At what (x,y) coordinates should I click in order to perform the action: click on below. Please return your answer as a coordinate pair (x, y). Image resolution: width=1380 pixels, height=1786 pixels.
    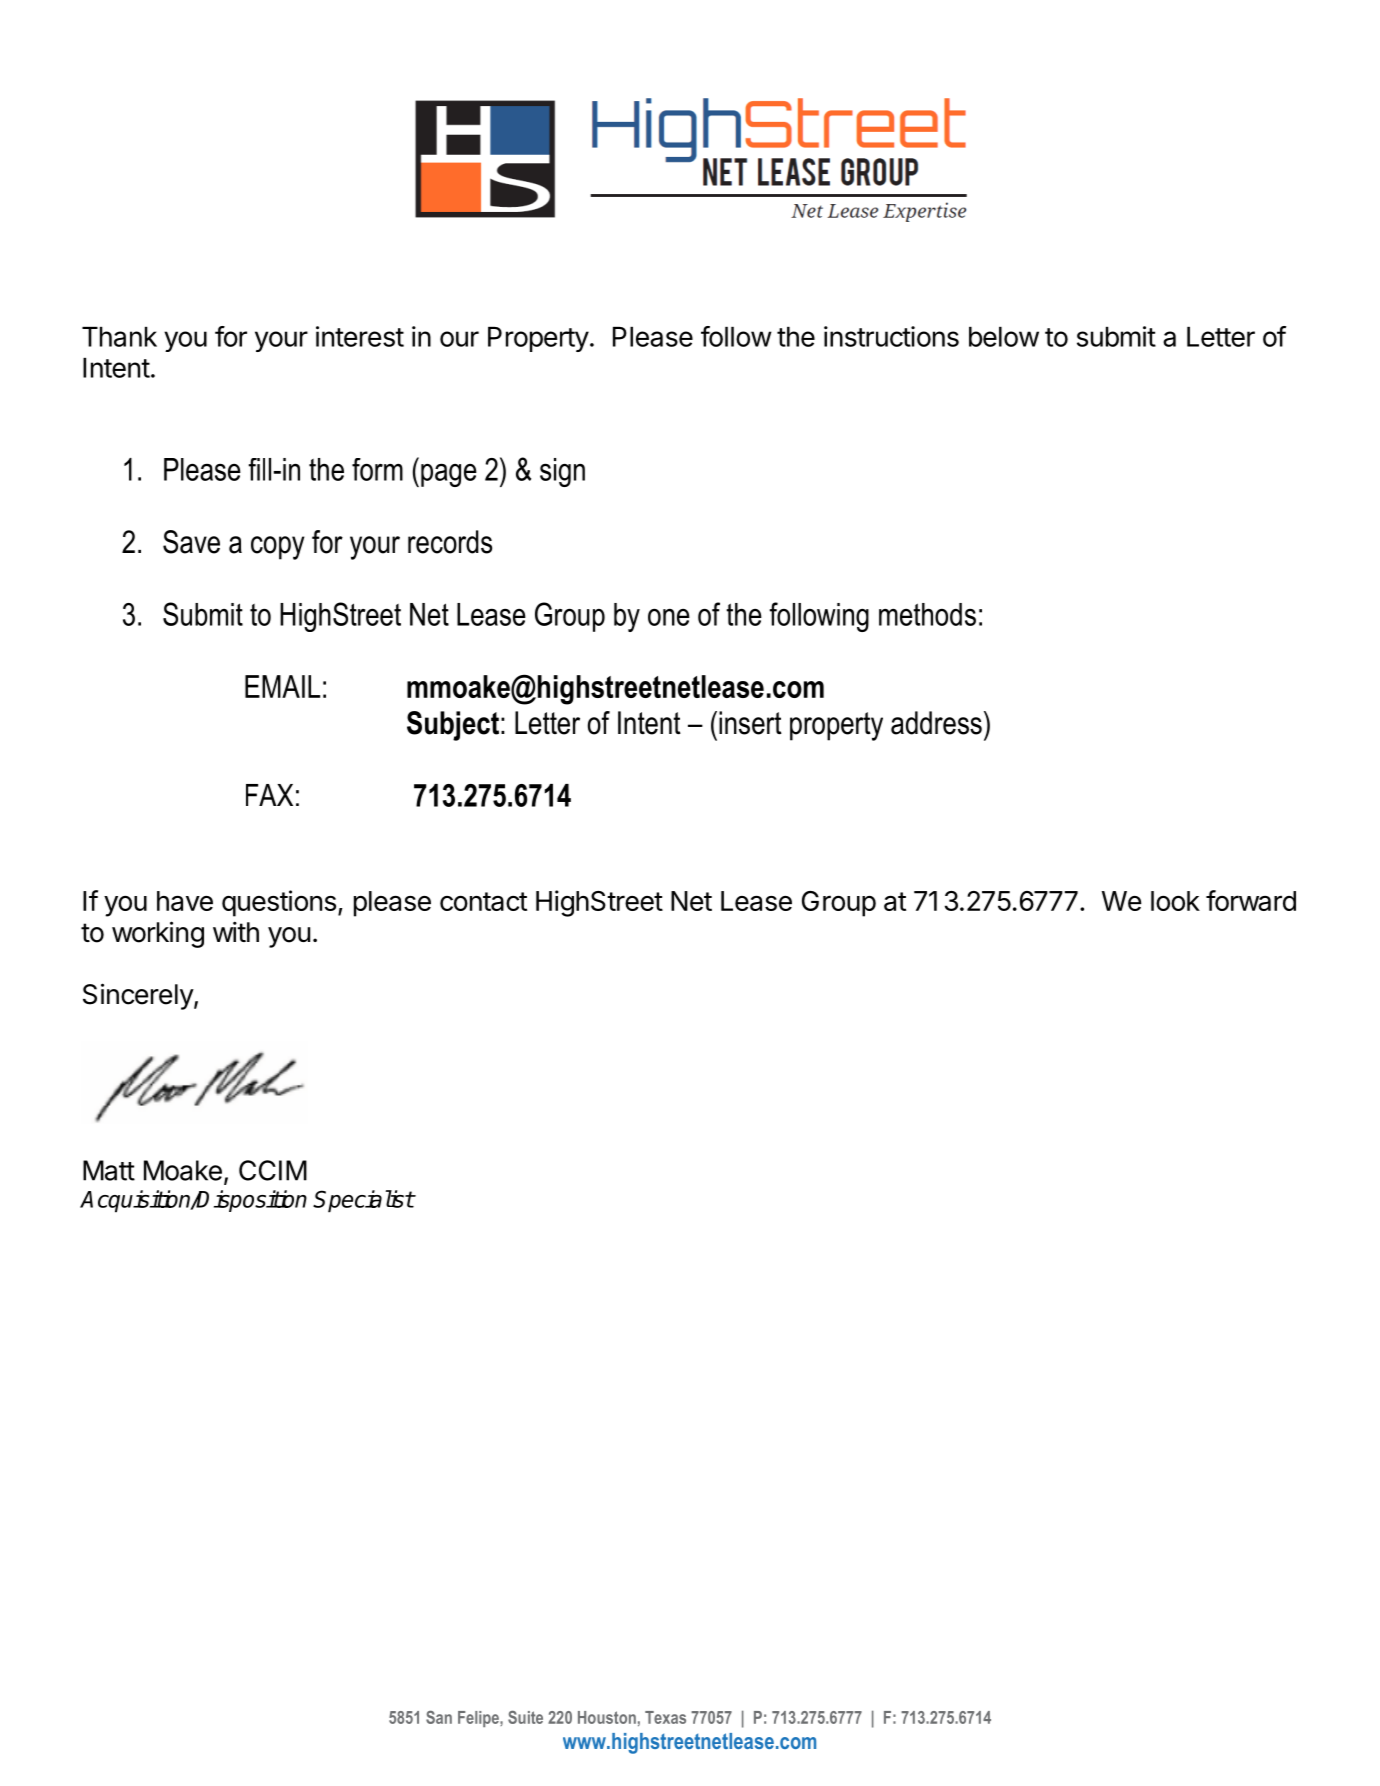
    Looking at the image, I should click on (1004, 337).
